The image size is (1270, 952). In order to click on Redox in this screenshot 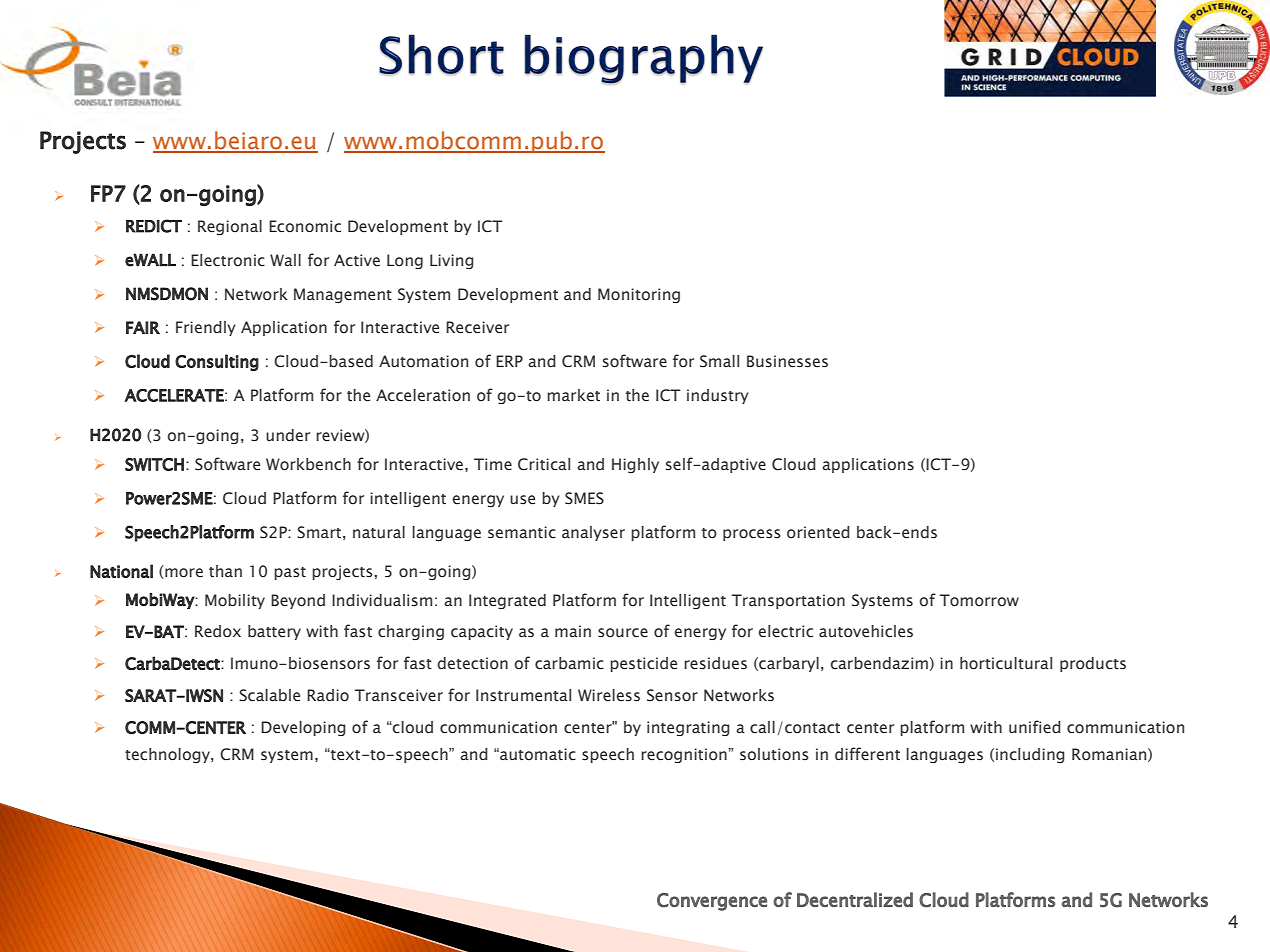, I will do `click(218, 631)`.
